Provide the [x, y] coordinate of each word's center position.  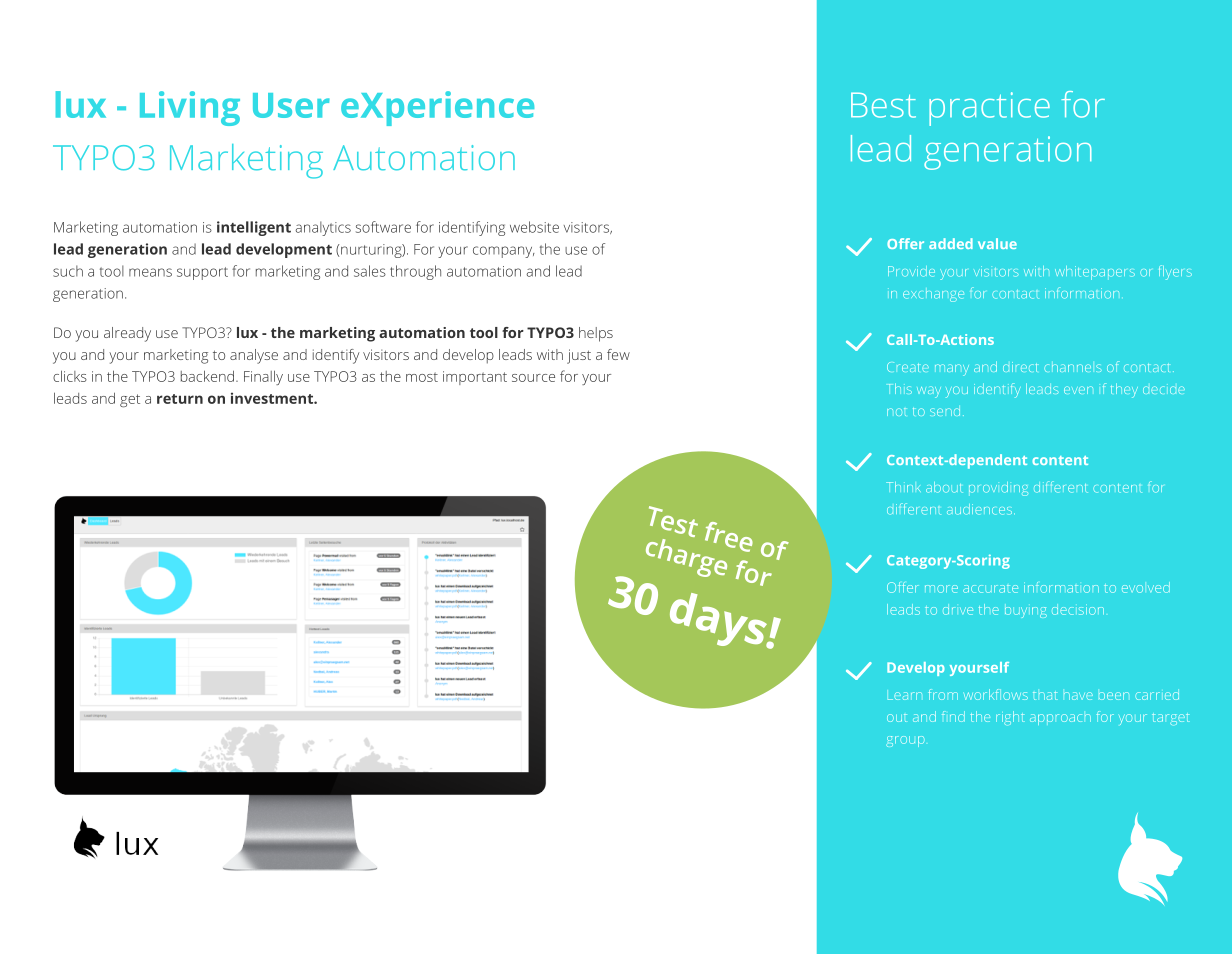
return [180, 399]
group [905, 741]
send [945, 411]
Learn [905, 696]
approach [1060, 719]
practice [989, 109]
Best [883, 105]
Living [190, 108]
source [533, 378]
